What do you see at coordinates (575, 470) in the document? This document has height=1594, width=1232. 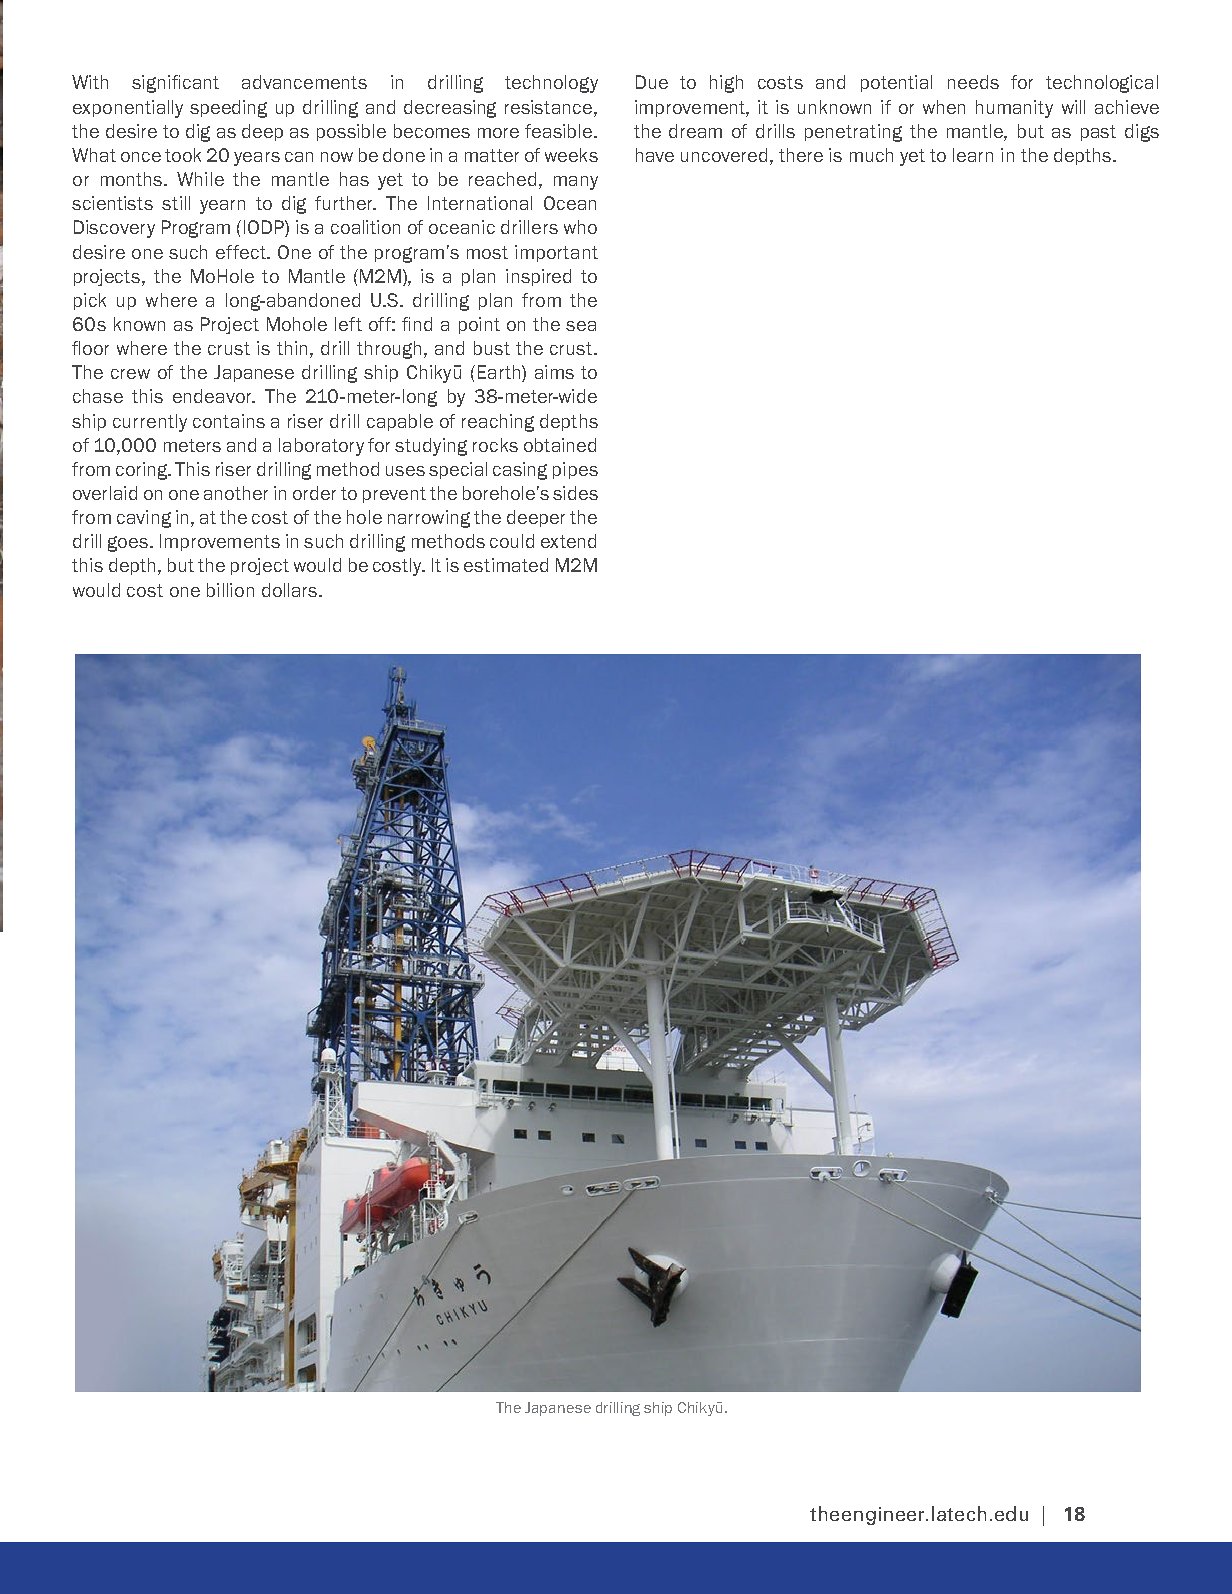 I see `pipes` at bounding box center [575, 470].
